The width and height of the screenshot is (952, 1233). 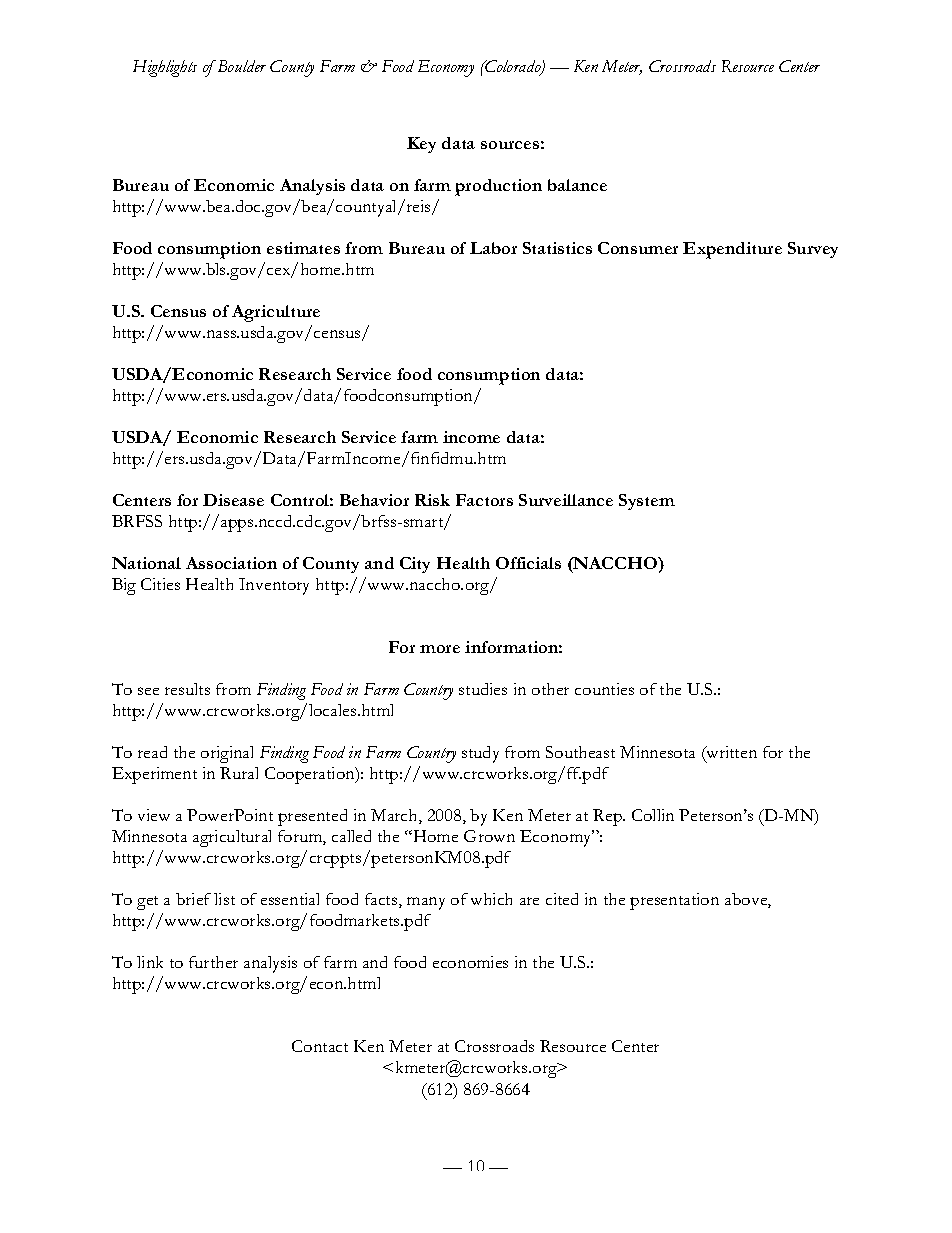 What do you see at coordinates (483, 689) in the screenshot?
I see `studies` at bounding box center [483, 689].
